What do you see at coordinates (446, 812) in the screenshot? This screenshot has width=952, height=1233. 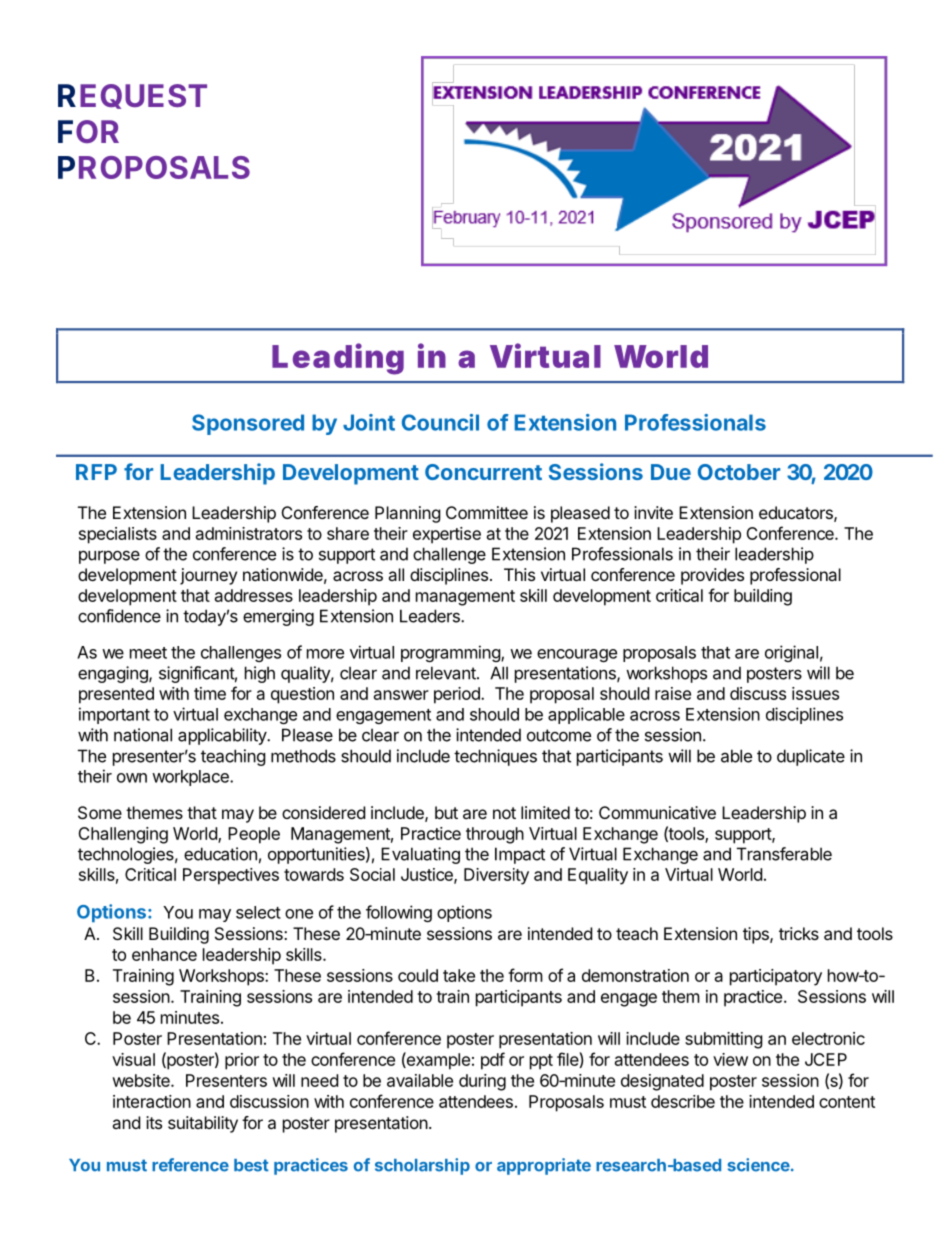 I see `but` at bounding box center [446, 812].
